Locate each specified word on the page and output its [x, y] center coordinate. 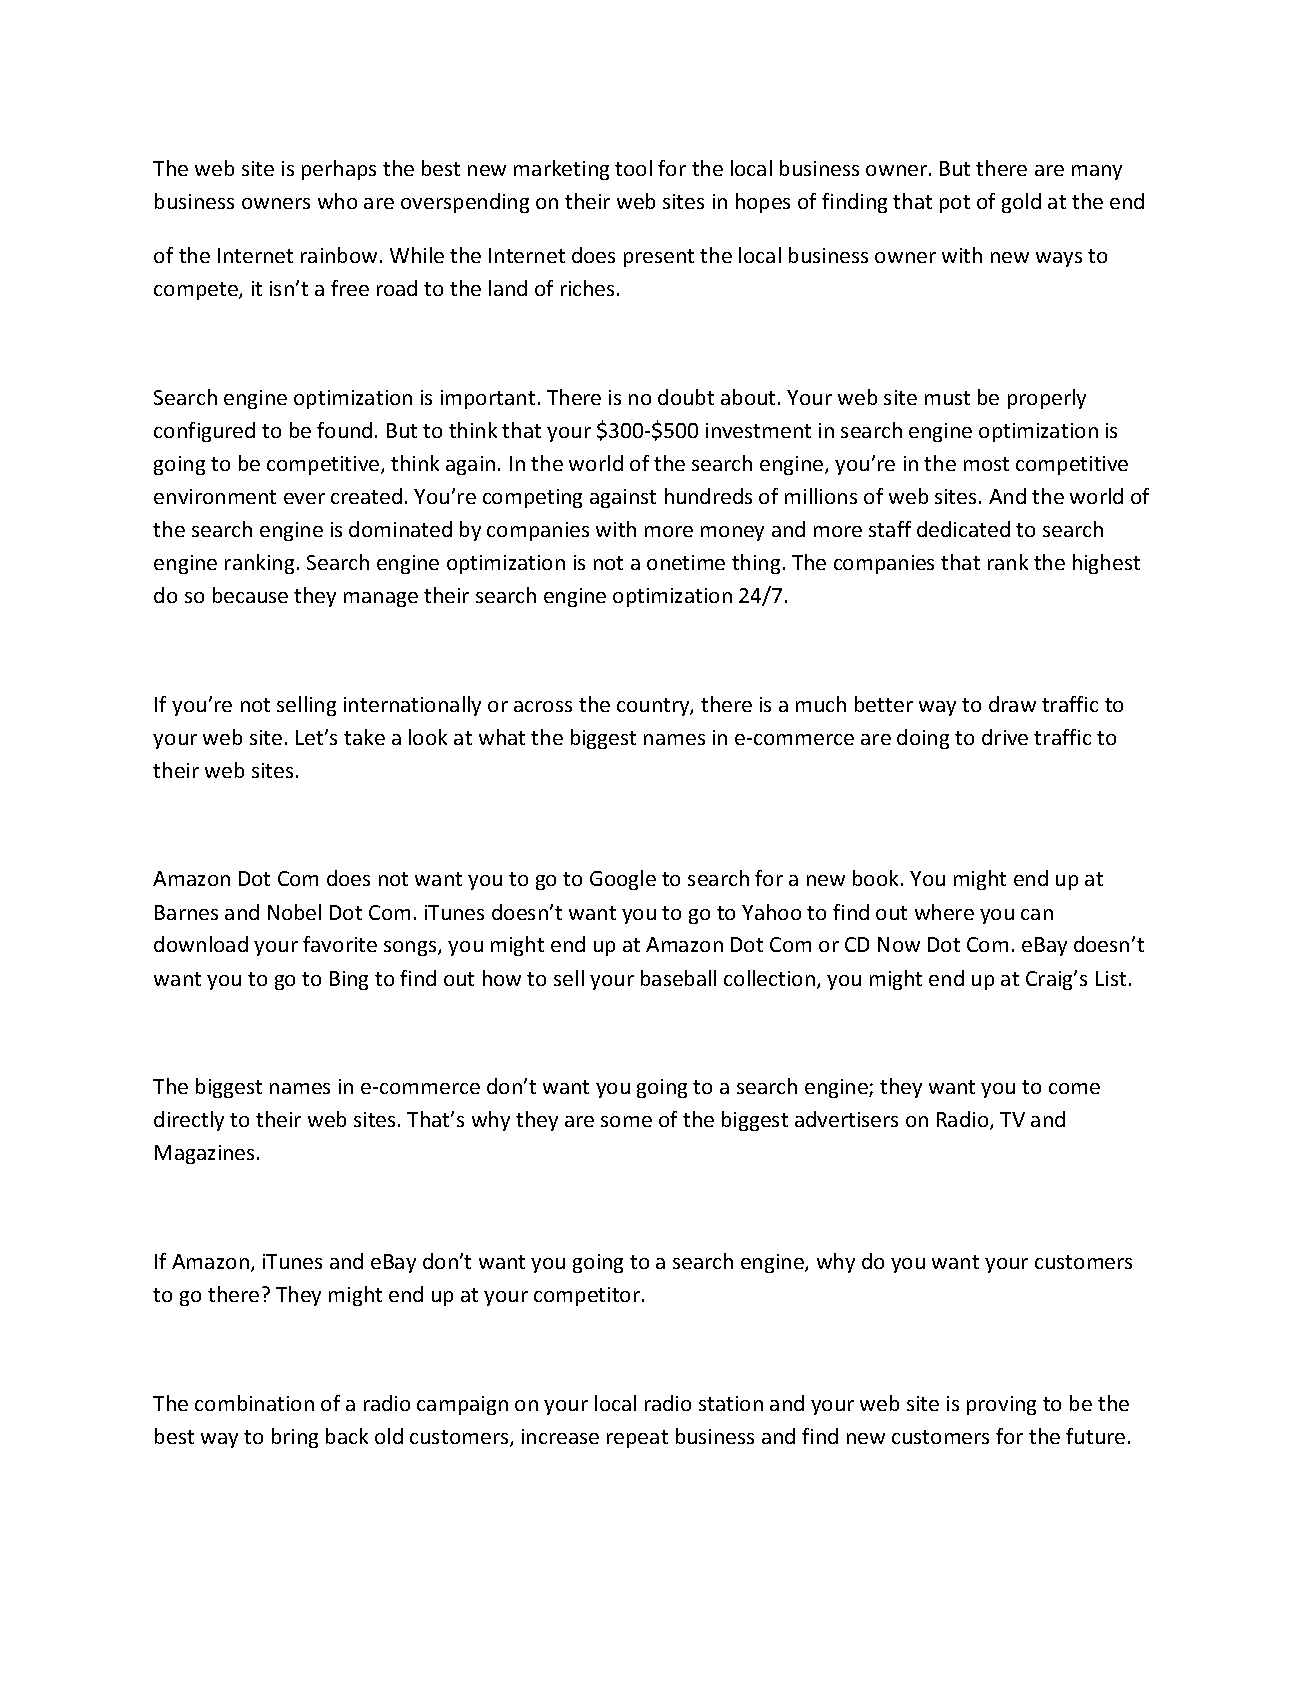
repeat [637, 1439]
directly [189, 1121]
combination [254, 1403]
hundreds [708, 496]
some [626, 1121]
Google [623, 880]
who [337, 201]
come [1074, 1088]
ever [304, 498]
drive [1005, 737]
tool [633, 168]
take [364, 737]
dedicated [963, 529]
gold [1021, 203]
